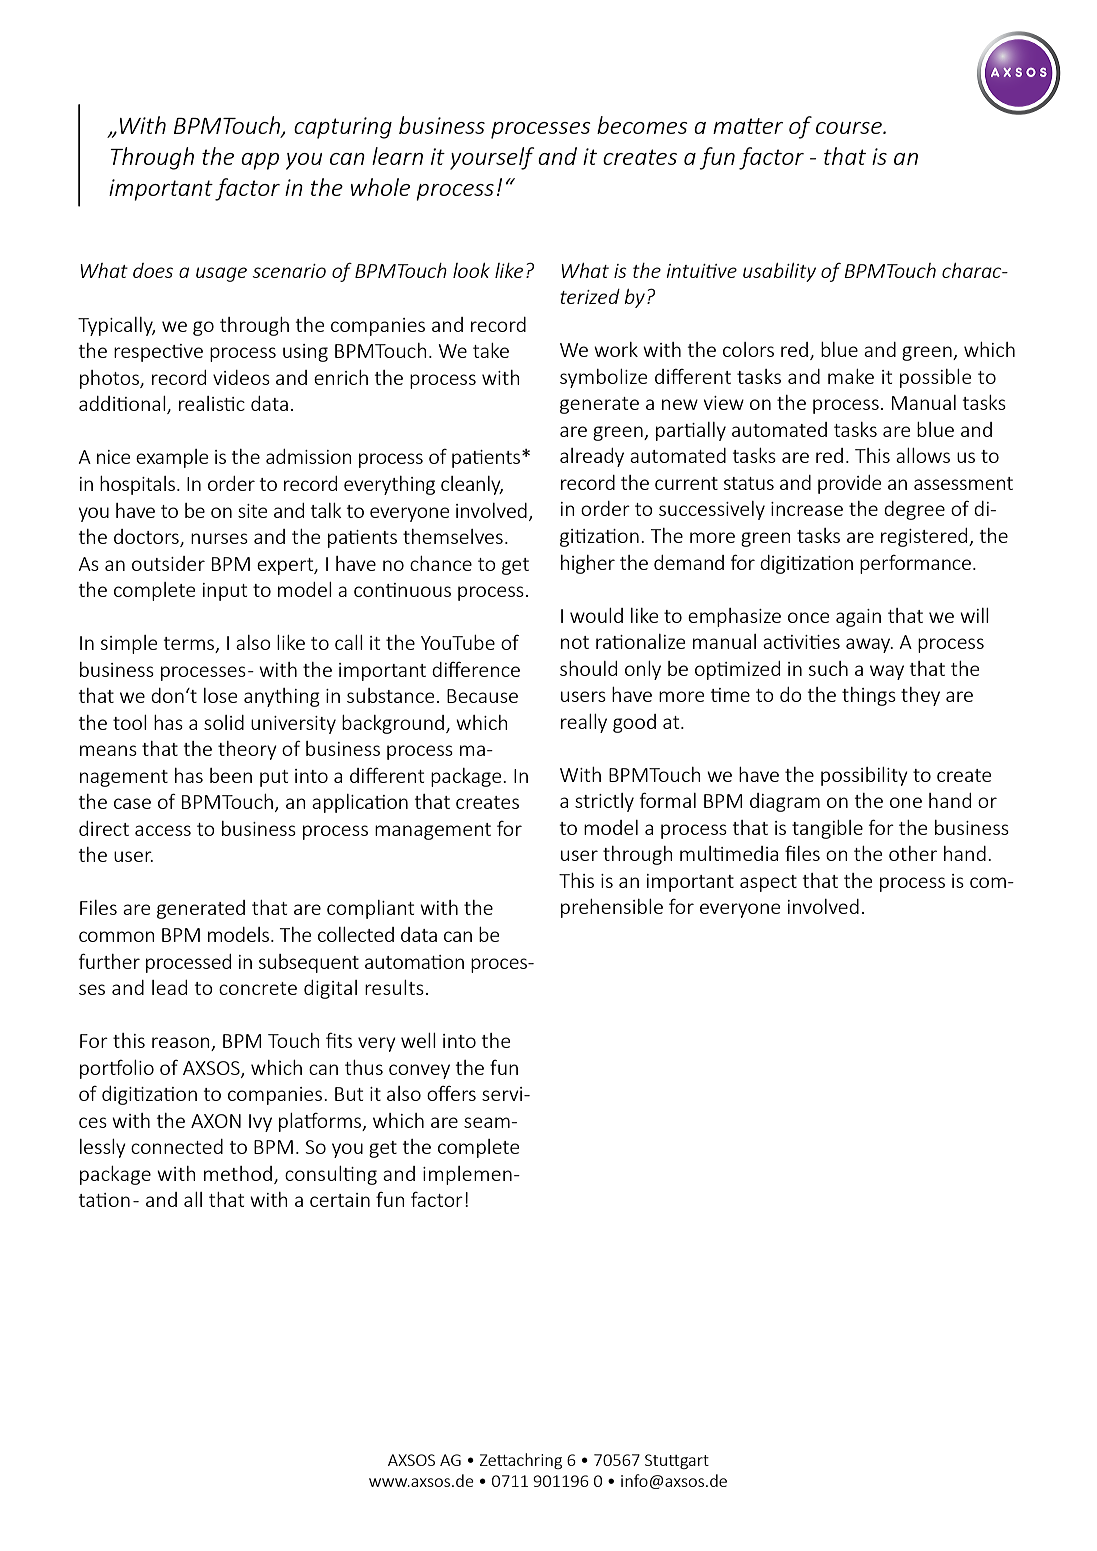 Image resolution: width=1097 pixels, height=1551 pixels. I want to click on yourself, so click(492, 158).
